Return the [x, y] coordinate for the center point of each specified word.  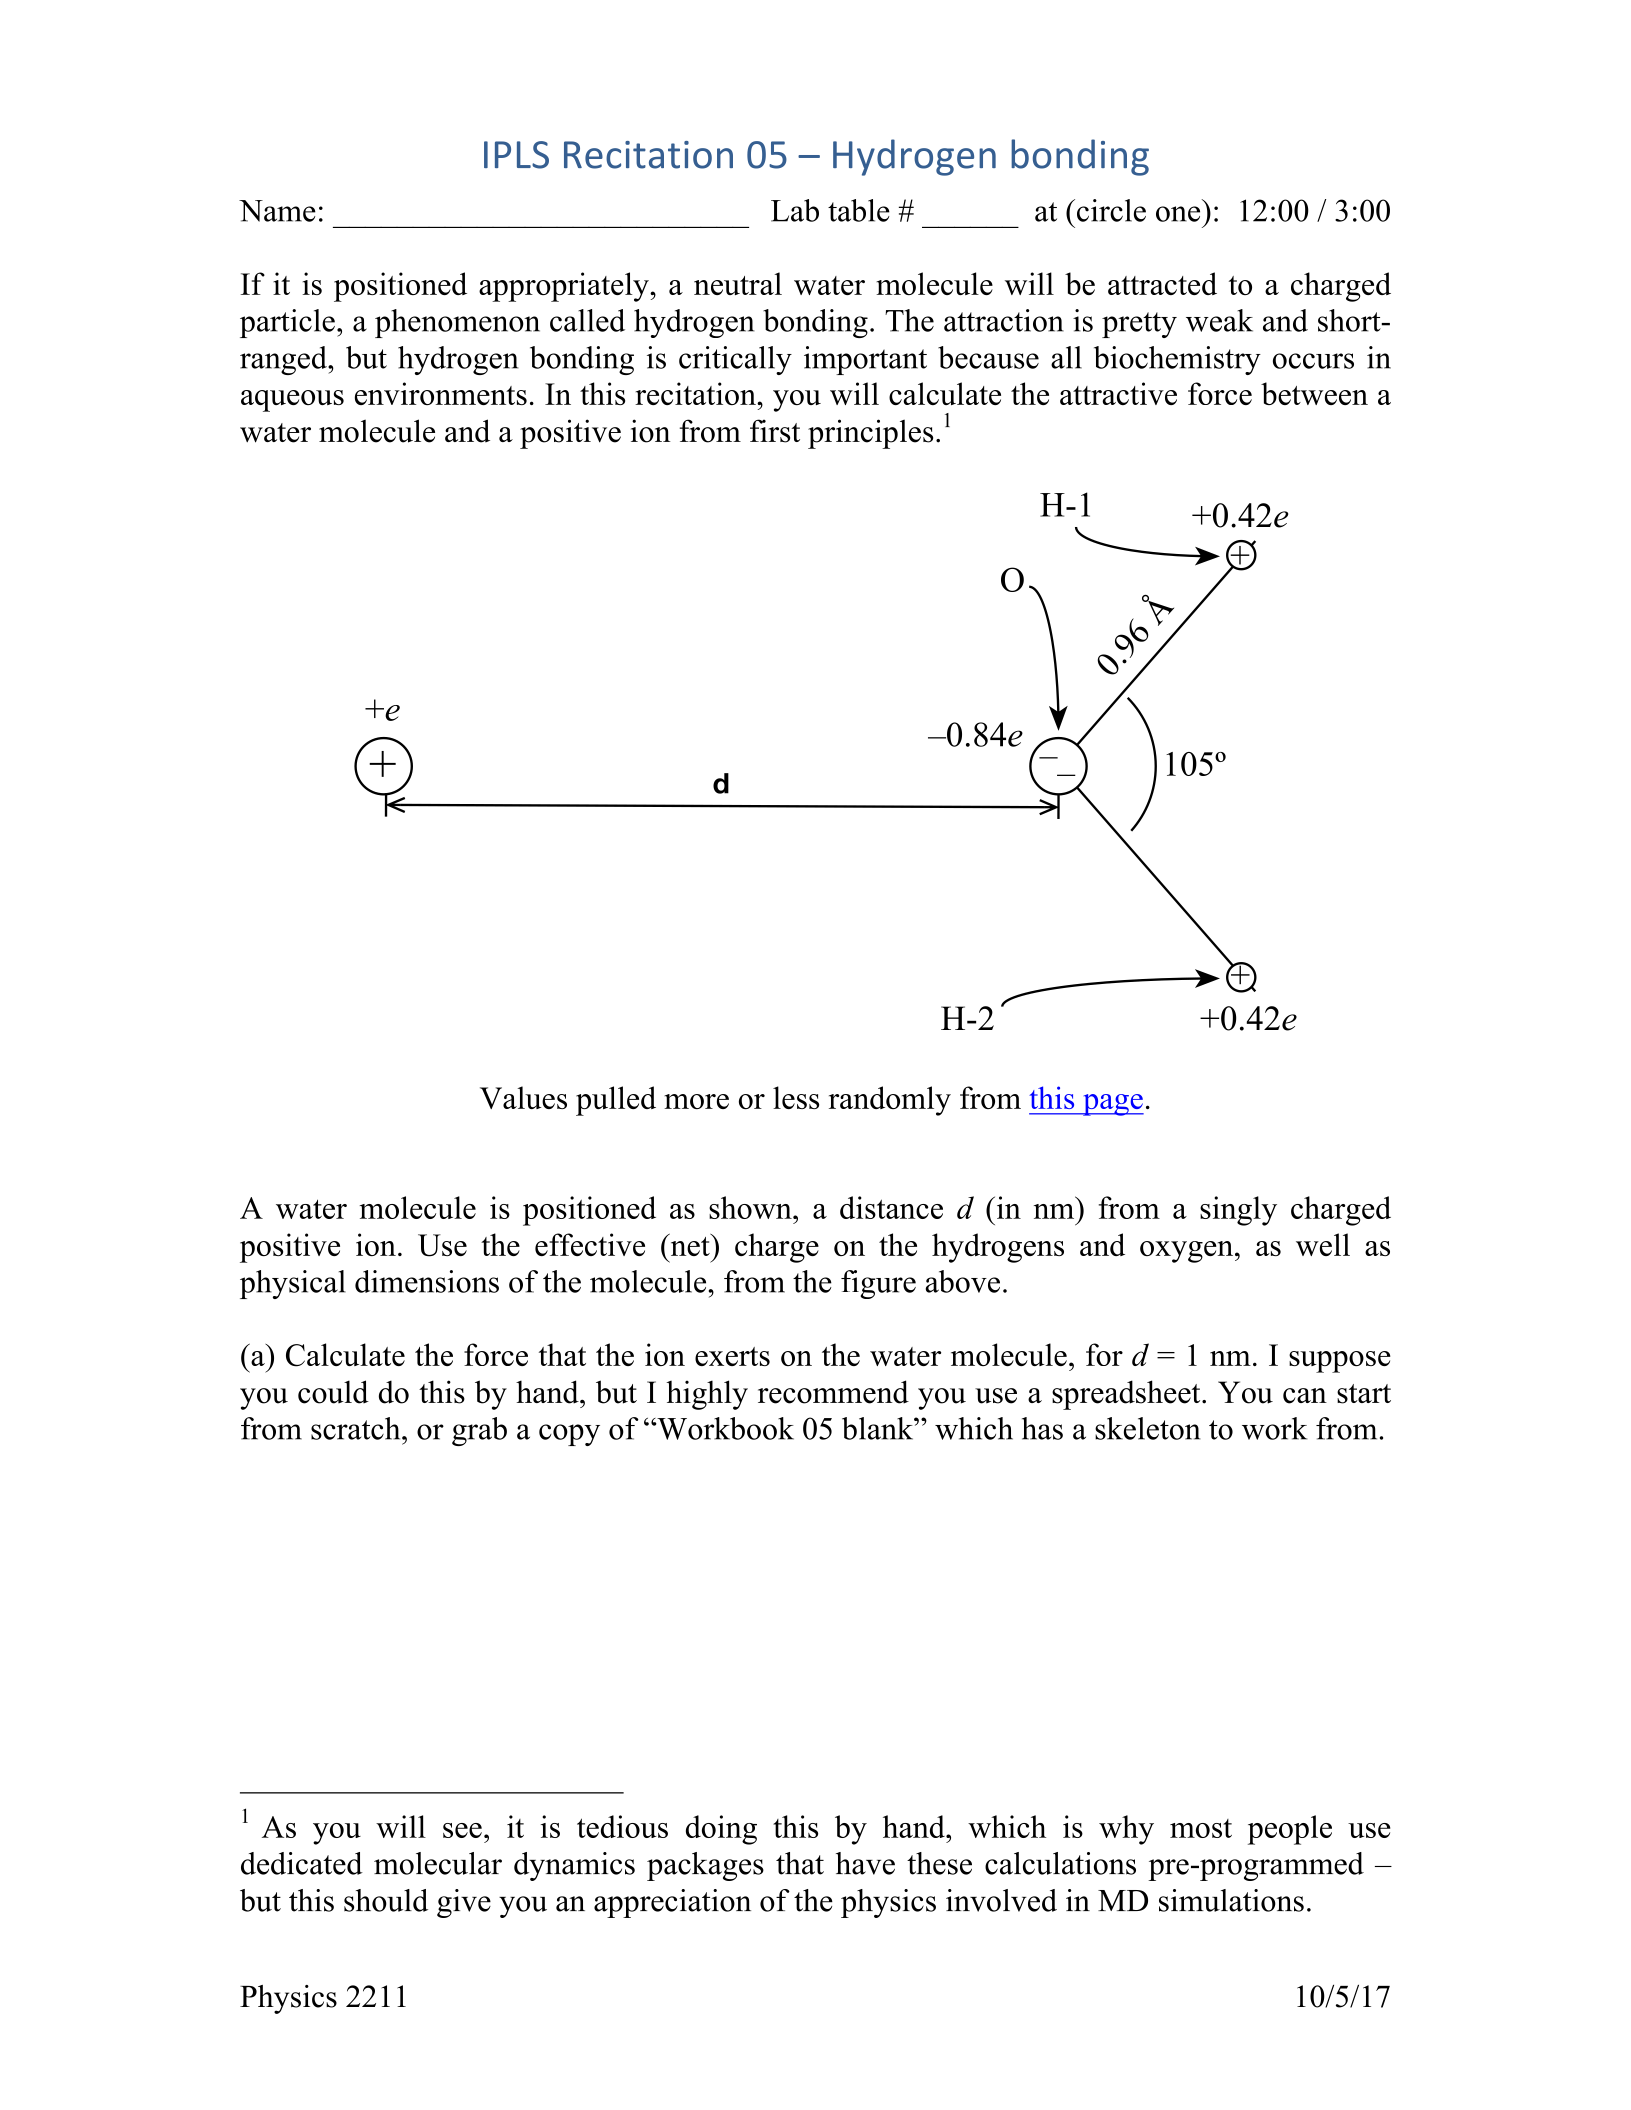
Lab [795, 210]
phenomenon [457, 323]
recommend [833, 1392]
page [1112, 1105]
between [1314, 393]
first [775, 431]
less [796, 1097]
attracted [1162, 283]
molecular [438, 1863]
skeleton [1148, 1428]
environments [441, 393]
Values [523, 1097]
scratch [357, 1428]
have [865, 1863]
